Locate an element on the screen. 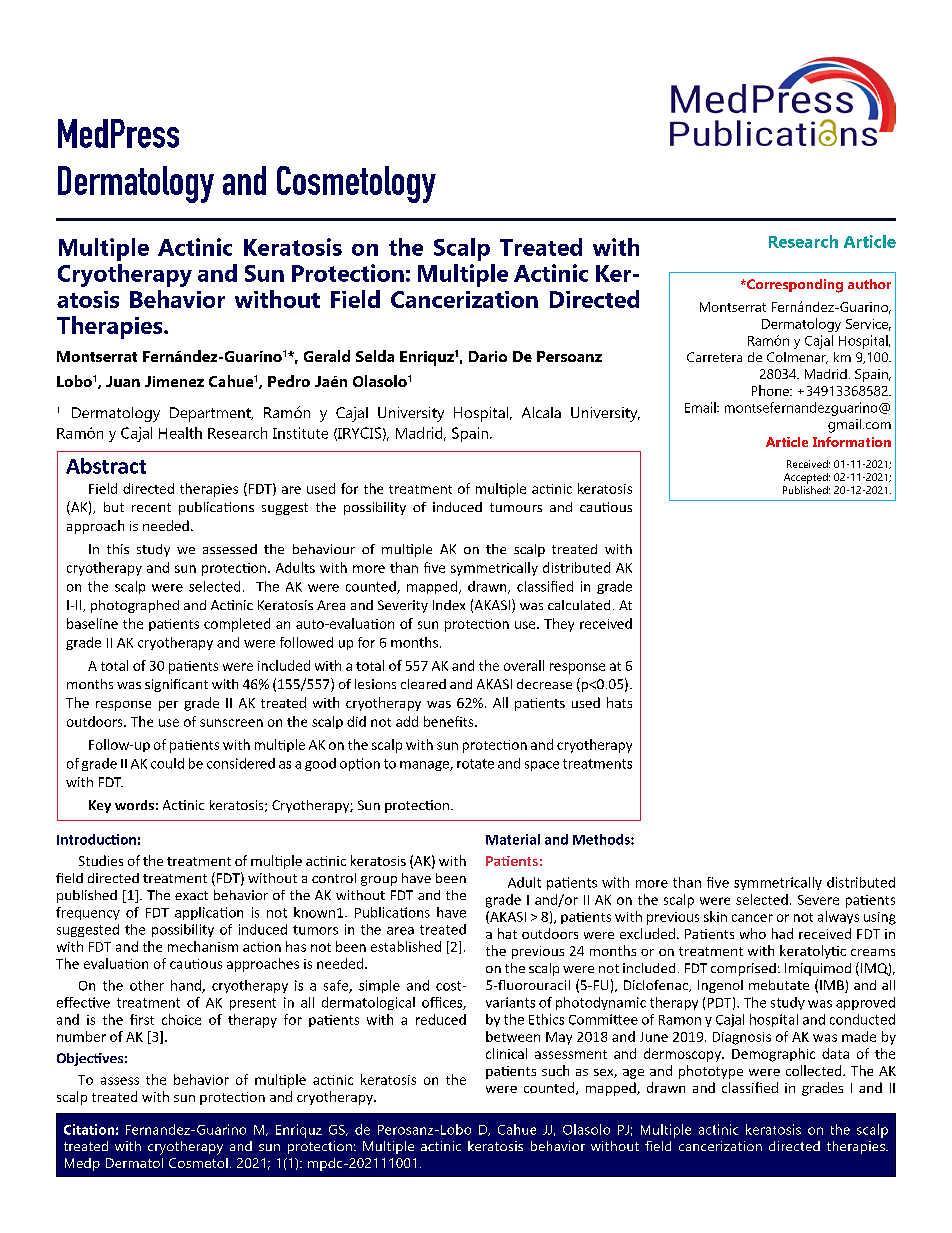 The width and height of the screenshot is (952, 1233). Severe is located at coordinates (818, 900).
